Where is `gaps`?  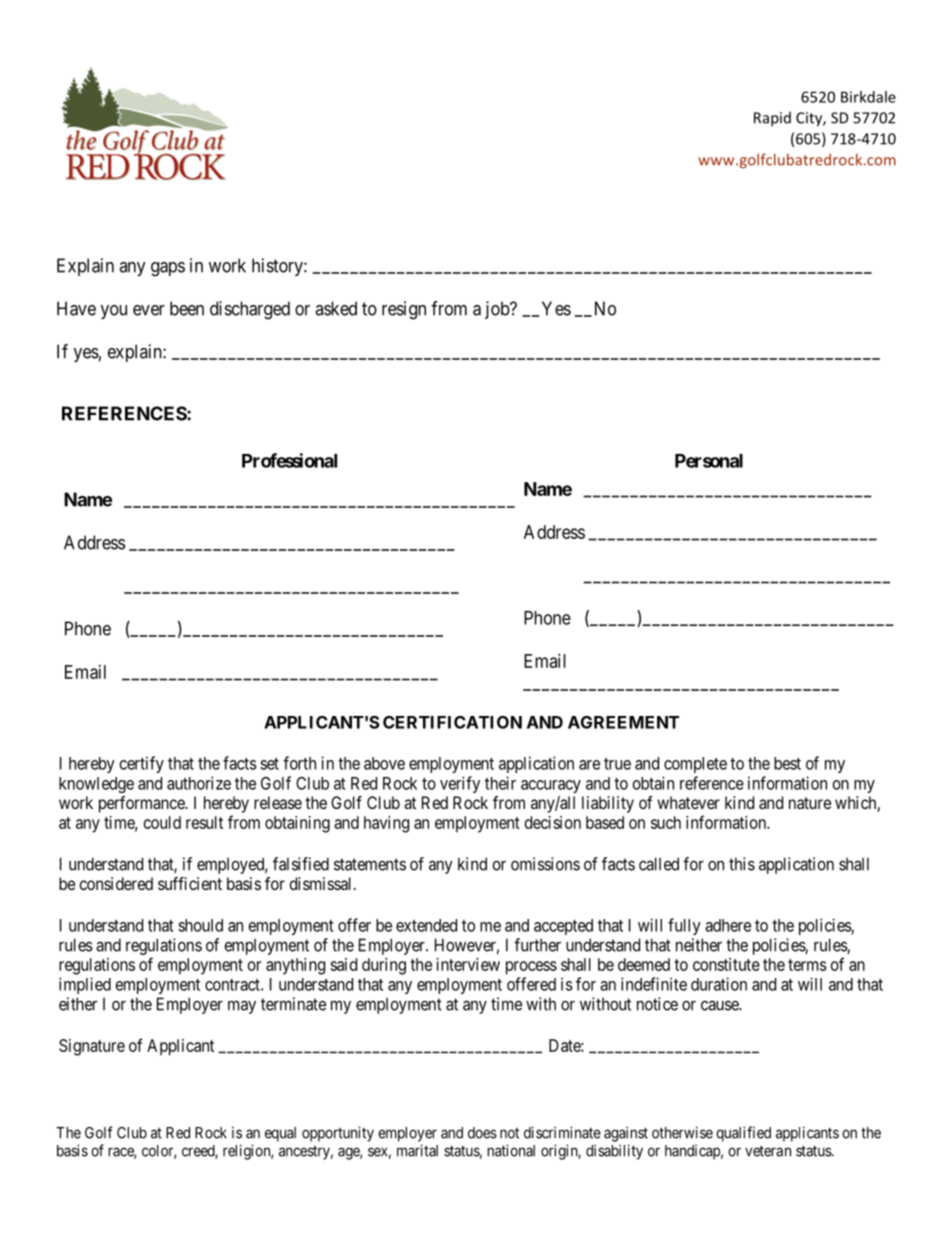 gaps is located at coordinates (168, 269).
